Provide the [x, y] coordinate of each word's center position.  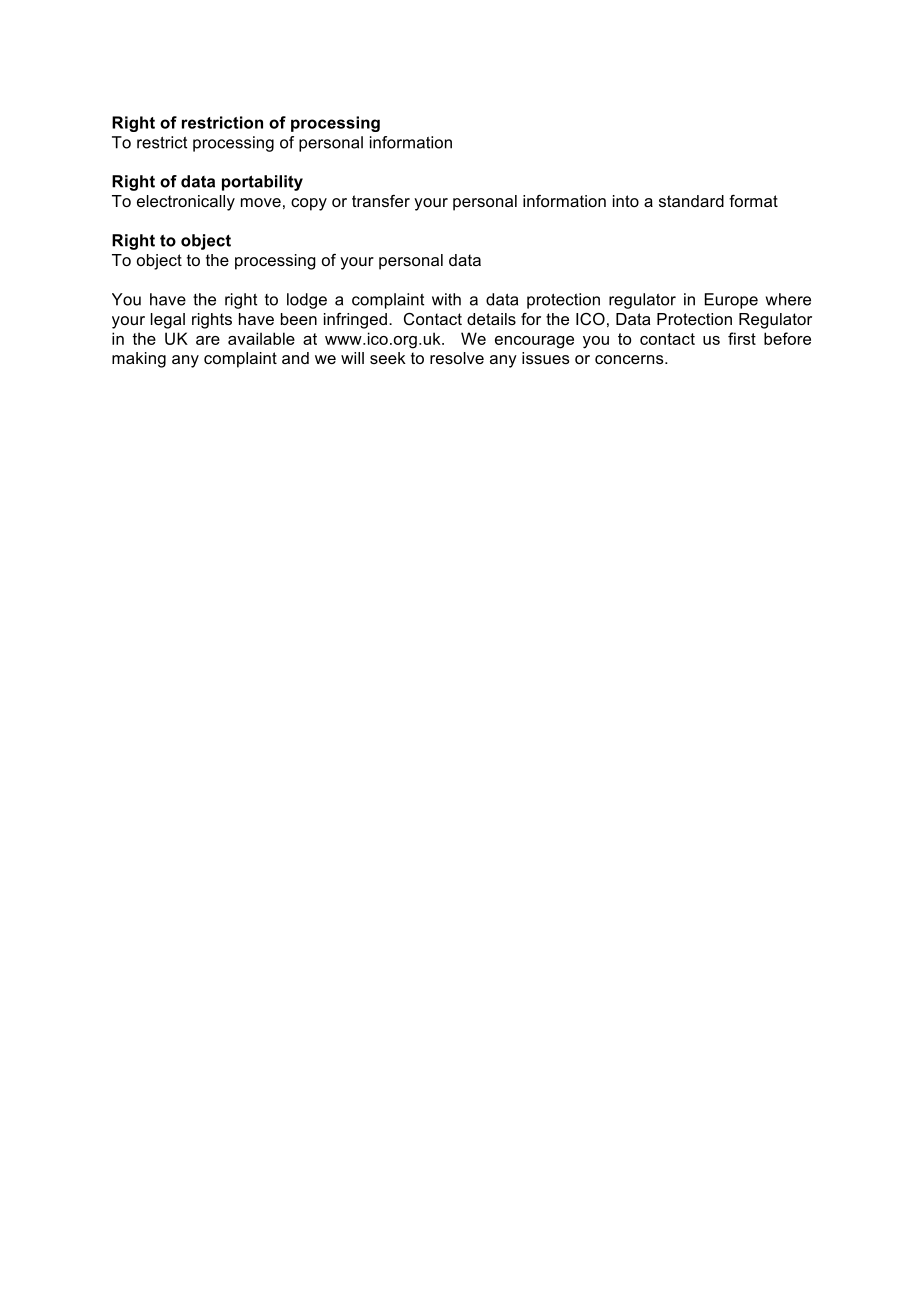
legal [168, 321]
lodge [307, 301]
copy [309, 204]
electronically [186, 203]
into [626, 201]
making [139, 360]
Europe [731, 301]
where [788, 299]
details [491, 319]
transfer [381, 201]
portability [262, 183]
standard [691, 201]
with [446, 299]
